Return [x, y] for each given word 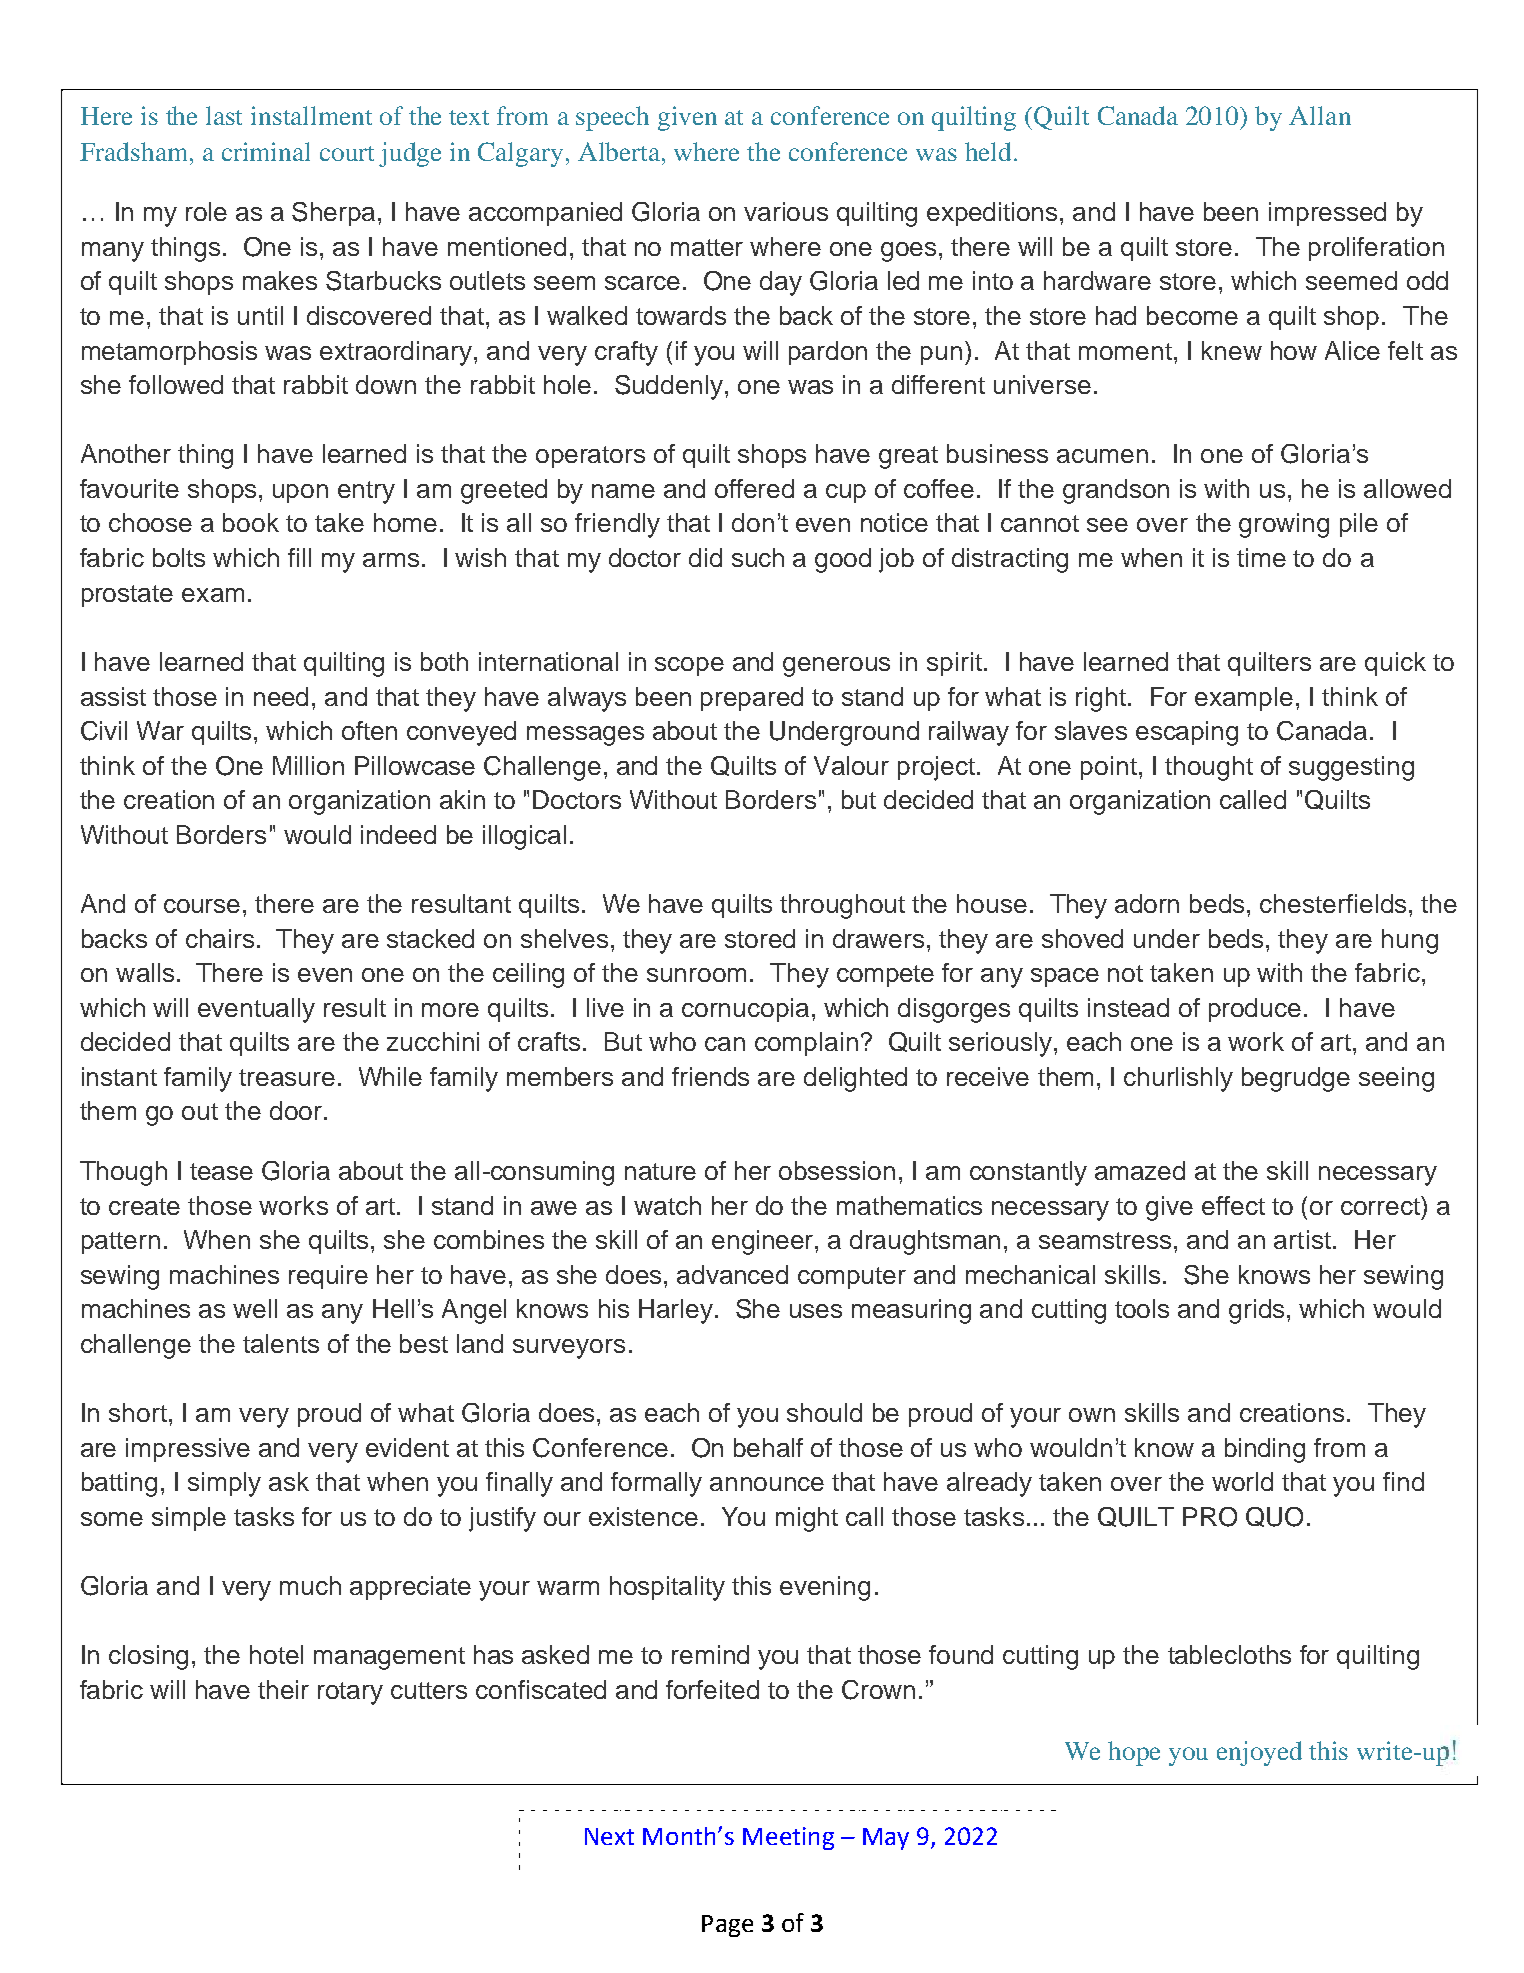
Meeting [788, 1838]
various [786, 211]
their [283, 1689]
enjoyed [1259, 1753]
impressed [1327, 214]
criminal [266, 151]
